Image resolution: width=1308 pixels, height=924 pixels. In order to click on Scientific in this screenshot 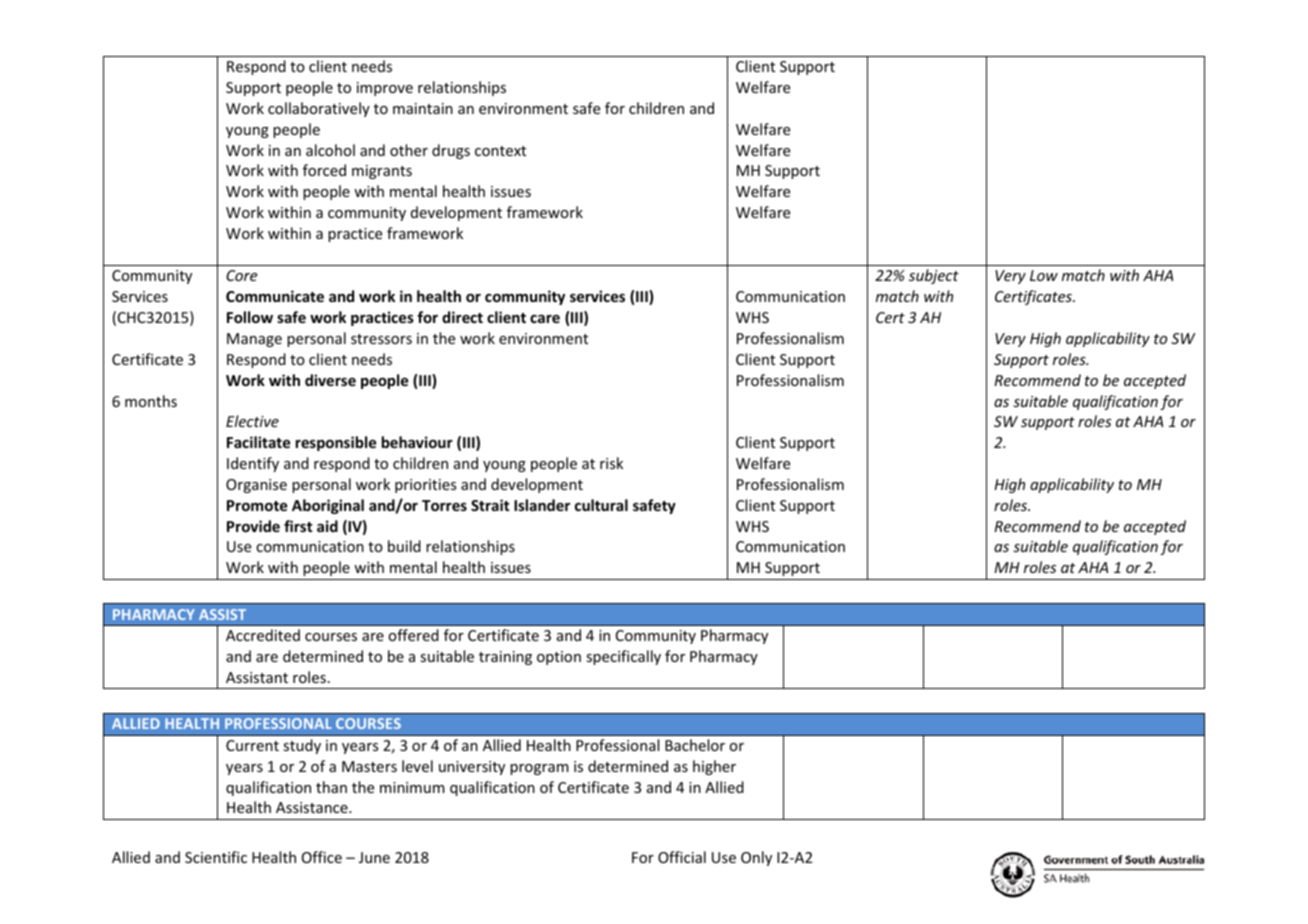, I will do `click(216, 857)`.
